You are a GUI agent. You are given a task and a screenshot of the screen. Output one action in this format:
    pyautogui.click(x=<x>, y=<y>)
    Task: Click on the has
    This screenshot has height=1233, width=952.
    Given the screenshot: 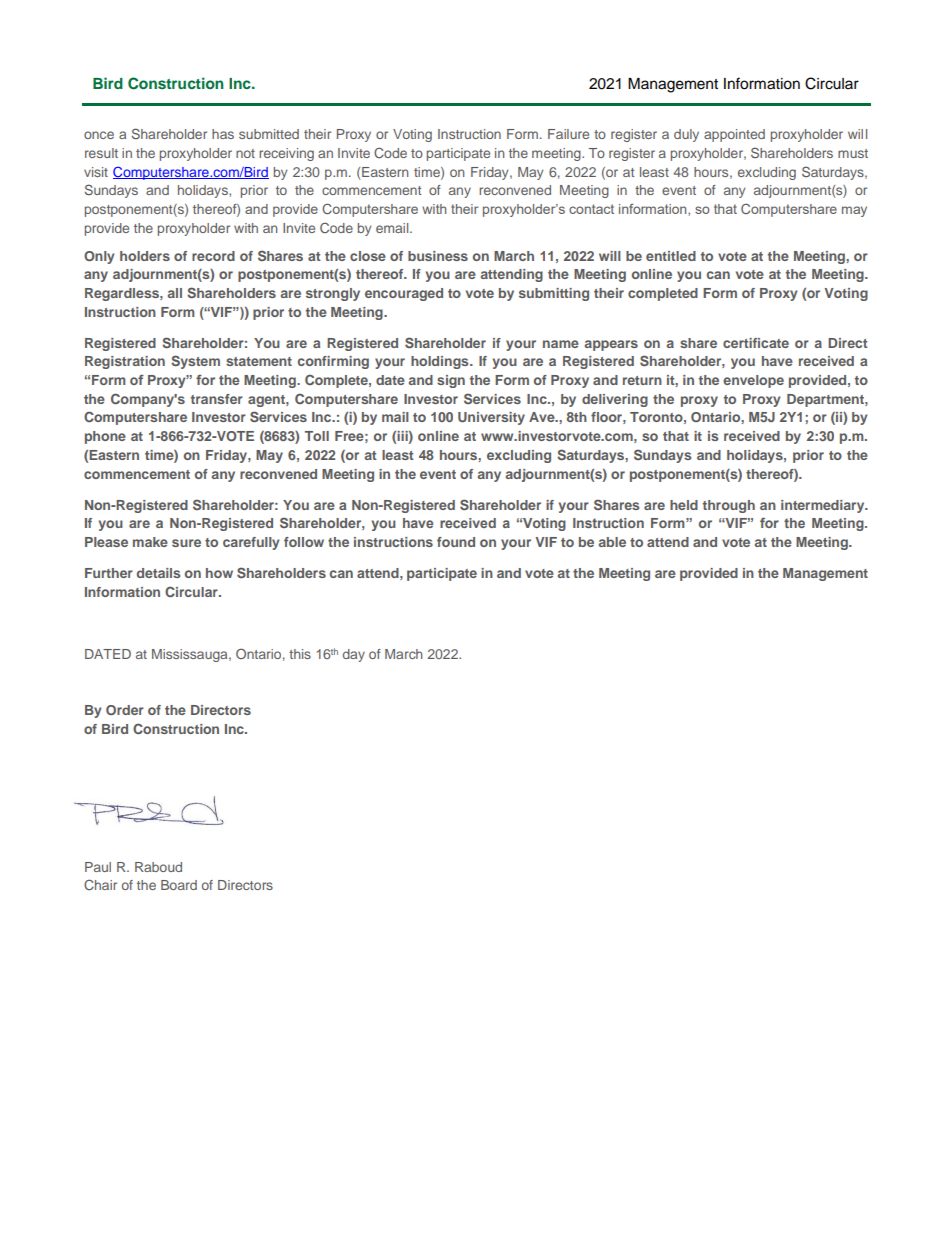 What is the action you would take?
    pyautogui.click(x=223, y=134)
